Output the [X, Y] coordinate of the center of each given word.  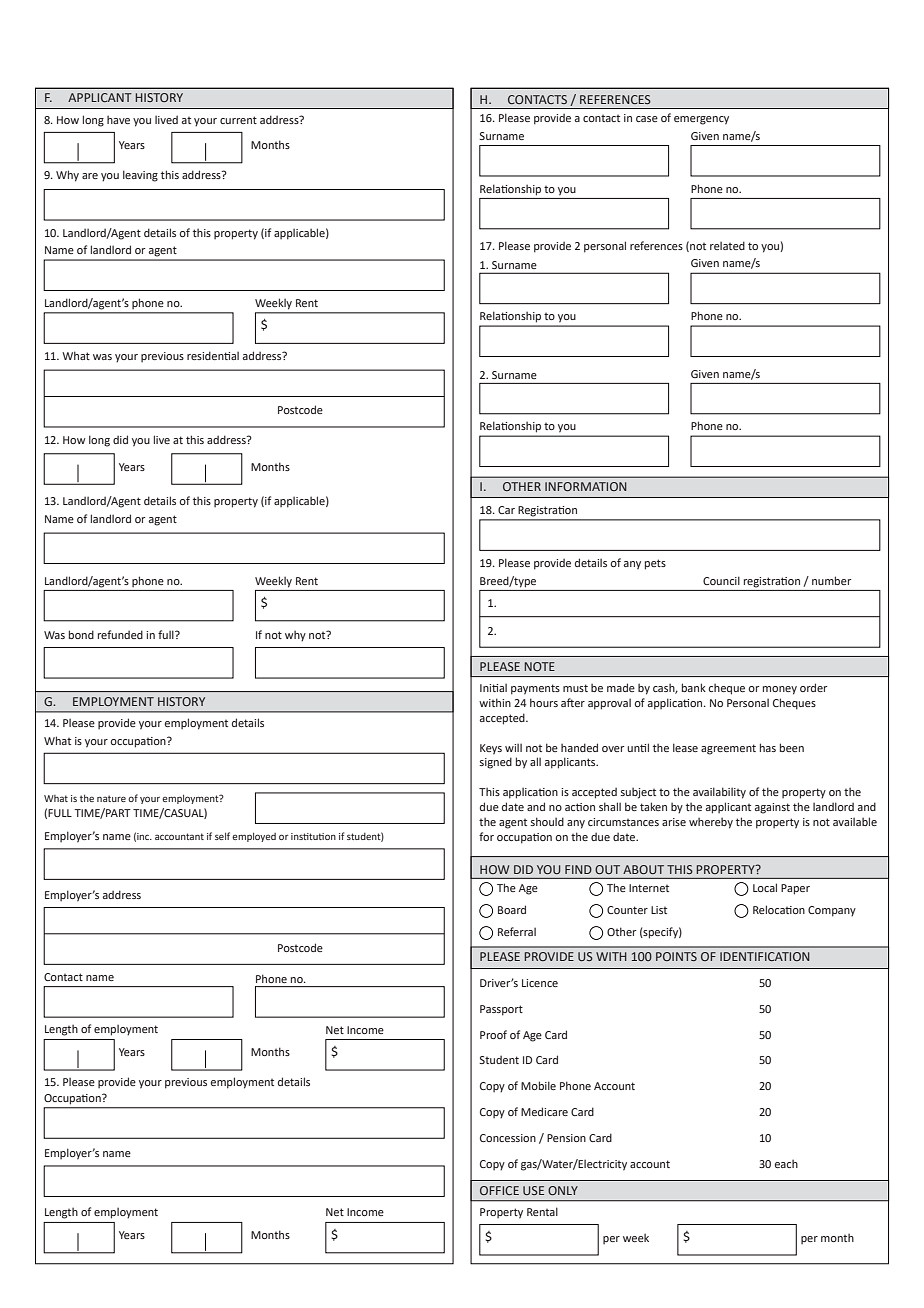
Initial [493, 688]
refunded [120, 634]
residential [213, 355]
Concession [508, 1138]
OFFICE [499, 1190]
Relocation [779, 909]
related [727, 245]
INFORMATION [586, 486]
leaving [140, 176]
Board [512, 909]
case [647, 119]
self [222, 836]
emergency [701, 120]
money [780, 690]
